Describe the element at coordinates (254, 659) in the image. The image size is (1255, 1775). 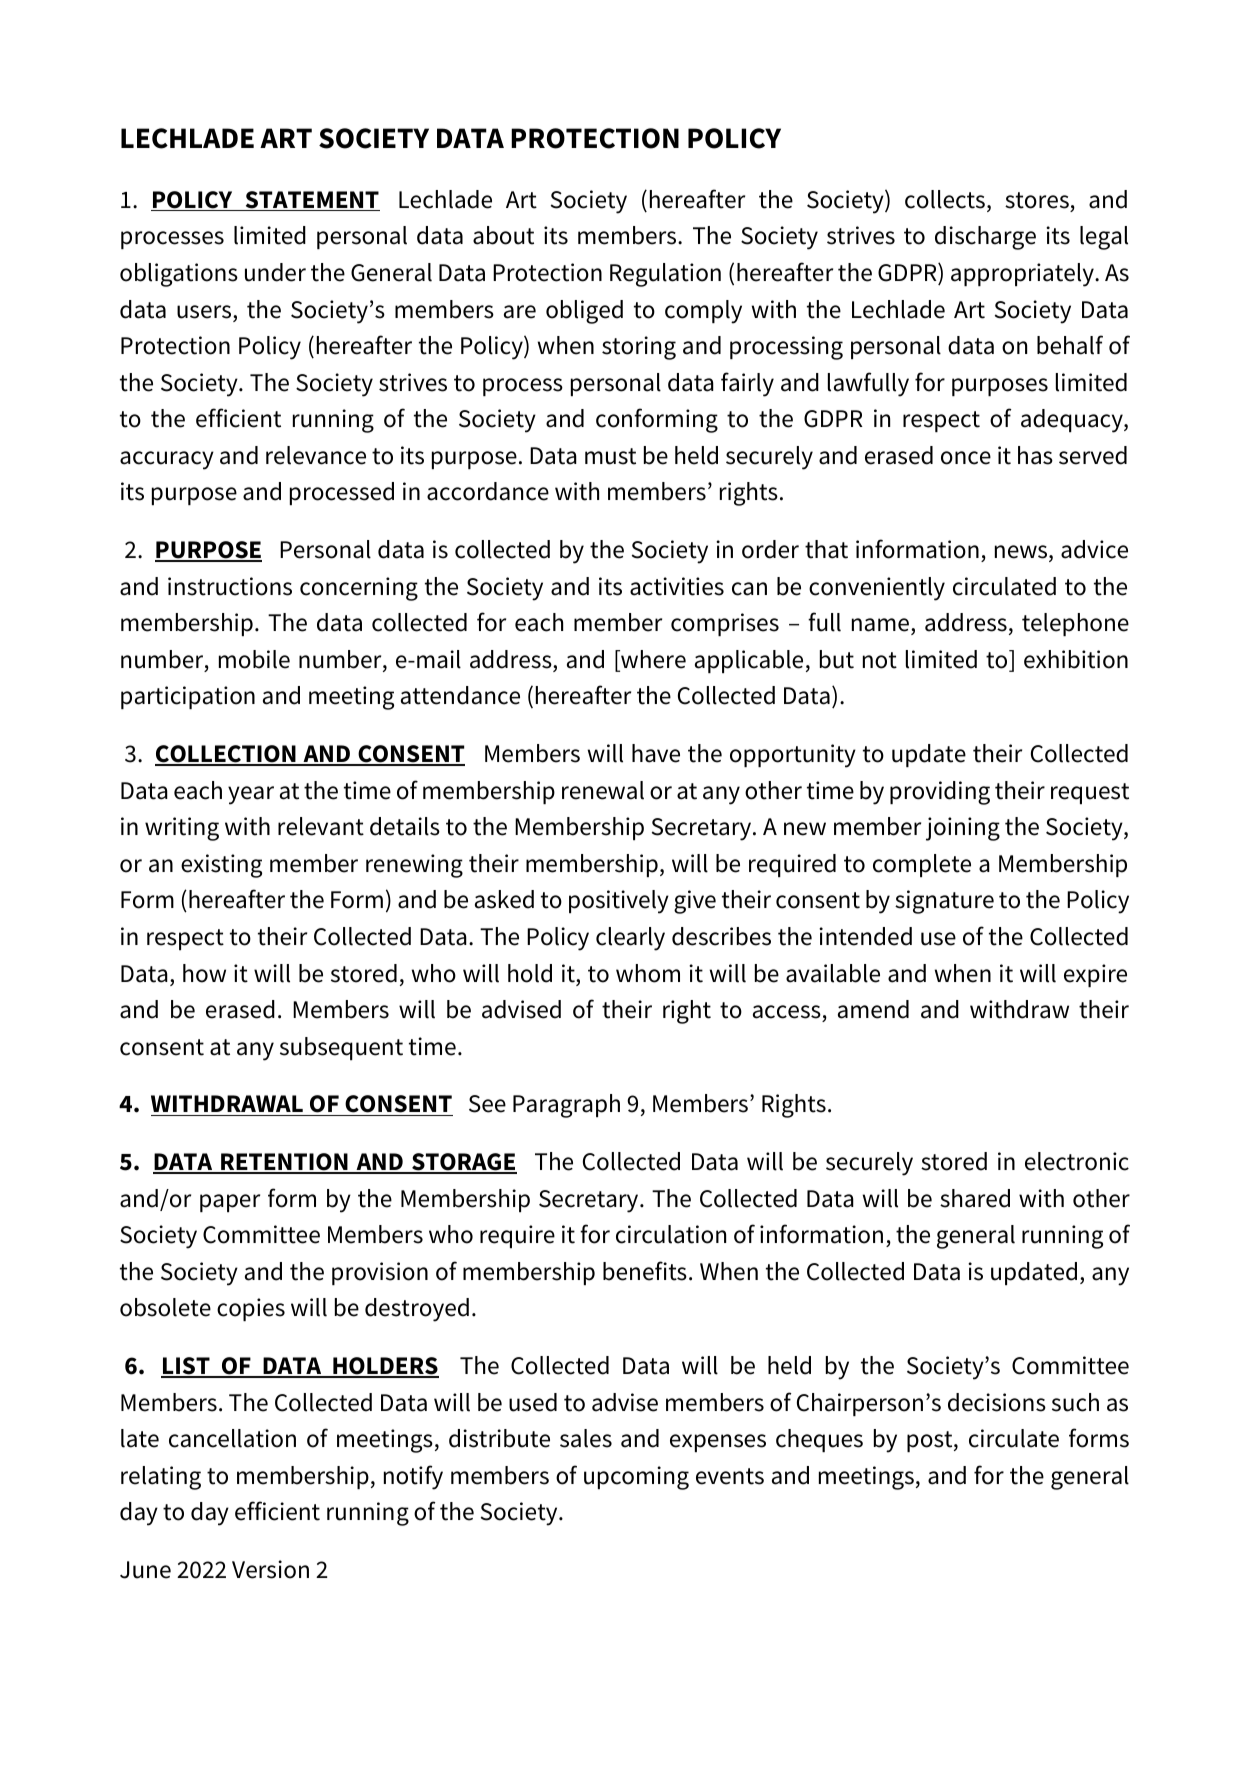
I see `mobile` at that location.
